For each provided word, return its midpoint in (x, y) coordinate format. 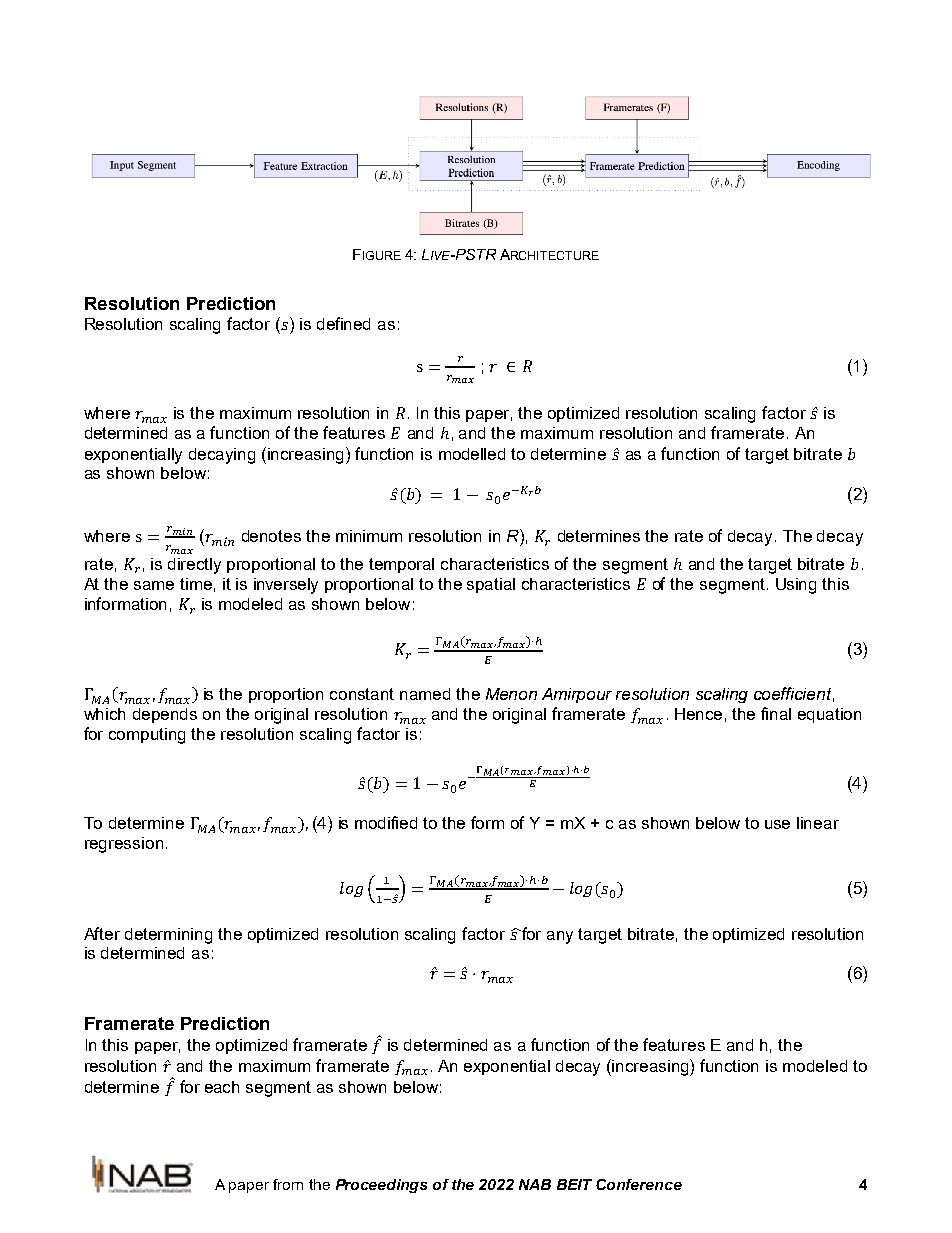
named (425, 694)
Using (796, 586)
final (776, 713)
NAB (535, 1184)
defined (343, 323)
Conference (639, 1184)
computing (147, 736)
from (288, 1184)
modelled (472, 454)
